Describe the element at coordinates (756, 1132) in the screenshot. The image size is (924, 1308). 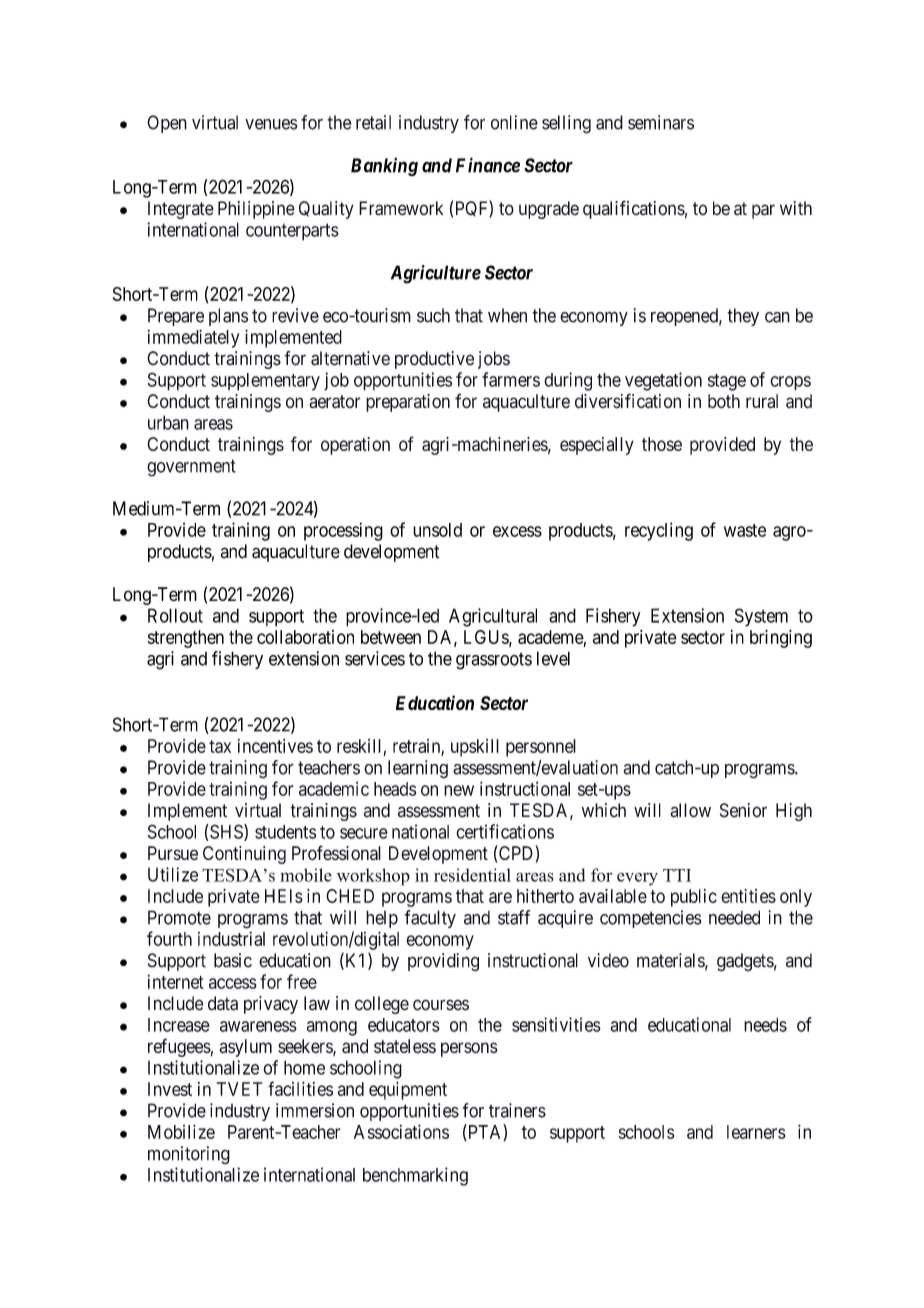
I see `learners` at that location.
